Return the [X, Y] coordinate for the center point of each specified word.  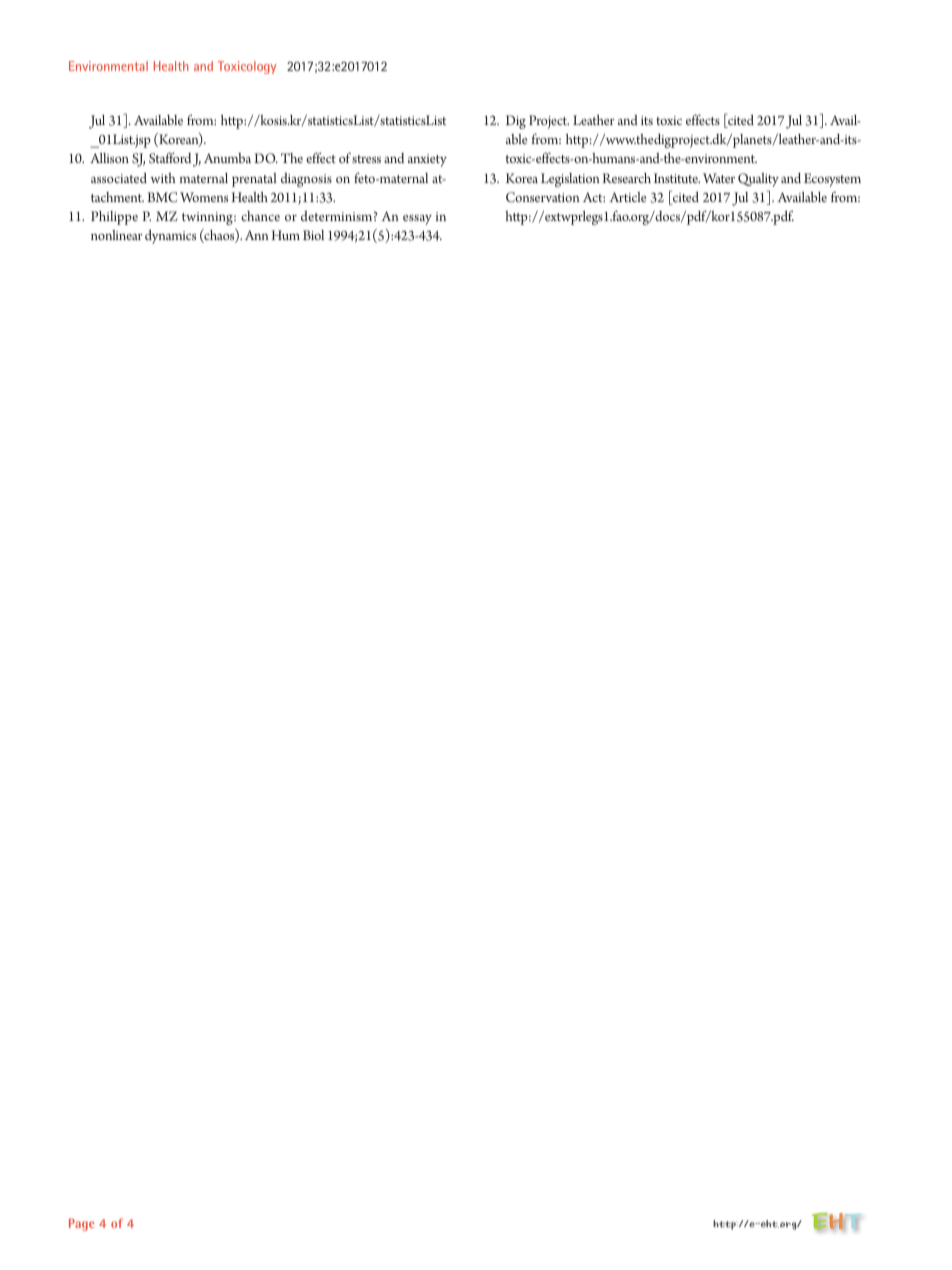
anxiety [427, 160]
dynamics [170, 237]
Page [82, 1225]
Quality [758, 180]
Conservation [543, 197]
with [163, 178]
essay [417, 220]
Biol [313, 235]
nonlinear [117, 235]
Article [627, 197]
